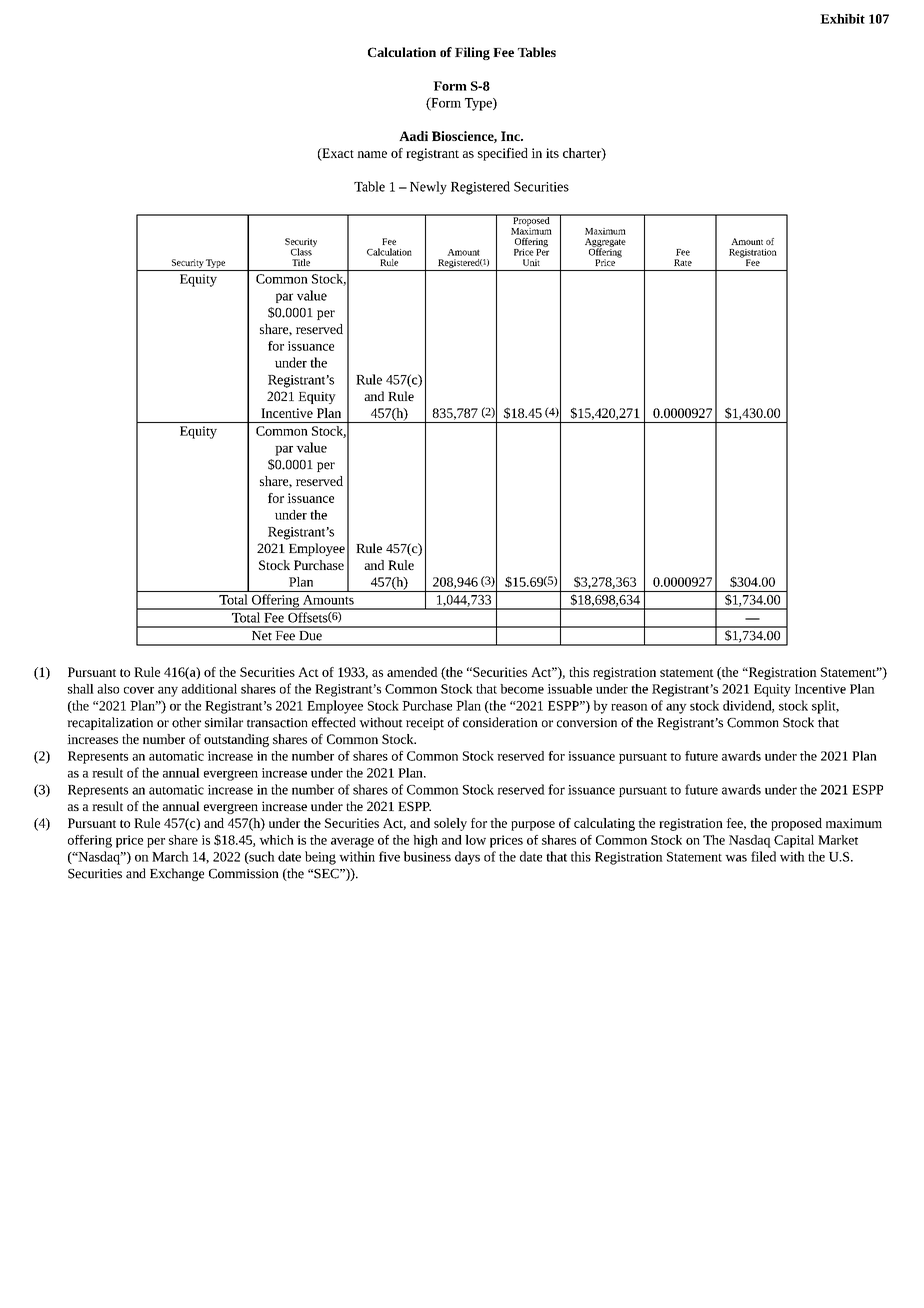 The image size is (924, 1308). What do you see at coordinates (629, 707) in the screenshot?
I see `reason` at bounding box center [629, 707].
